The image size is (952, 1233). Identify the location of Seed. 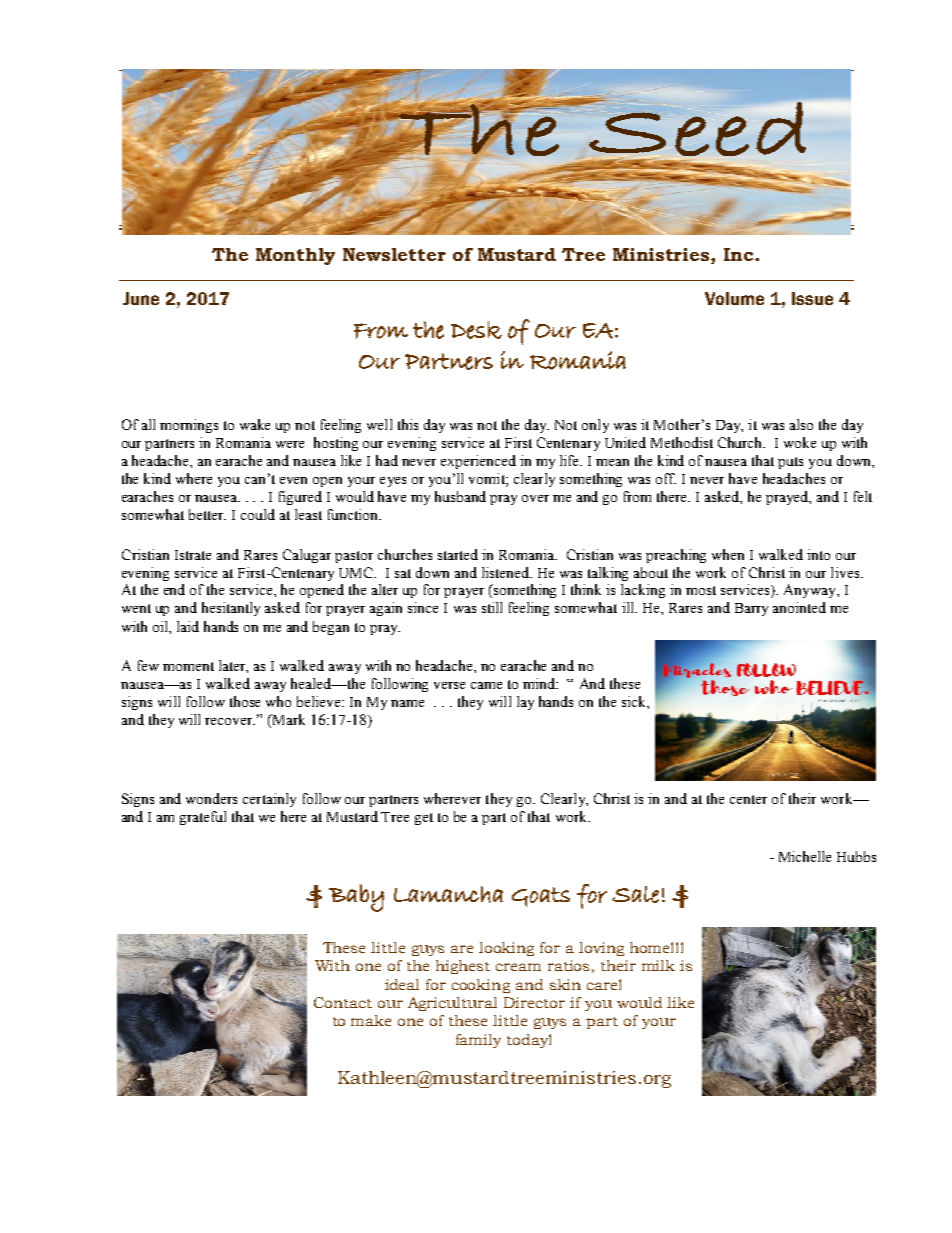
(697, 128).
